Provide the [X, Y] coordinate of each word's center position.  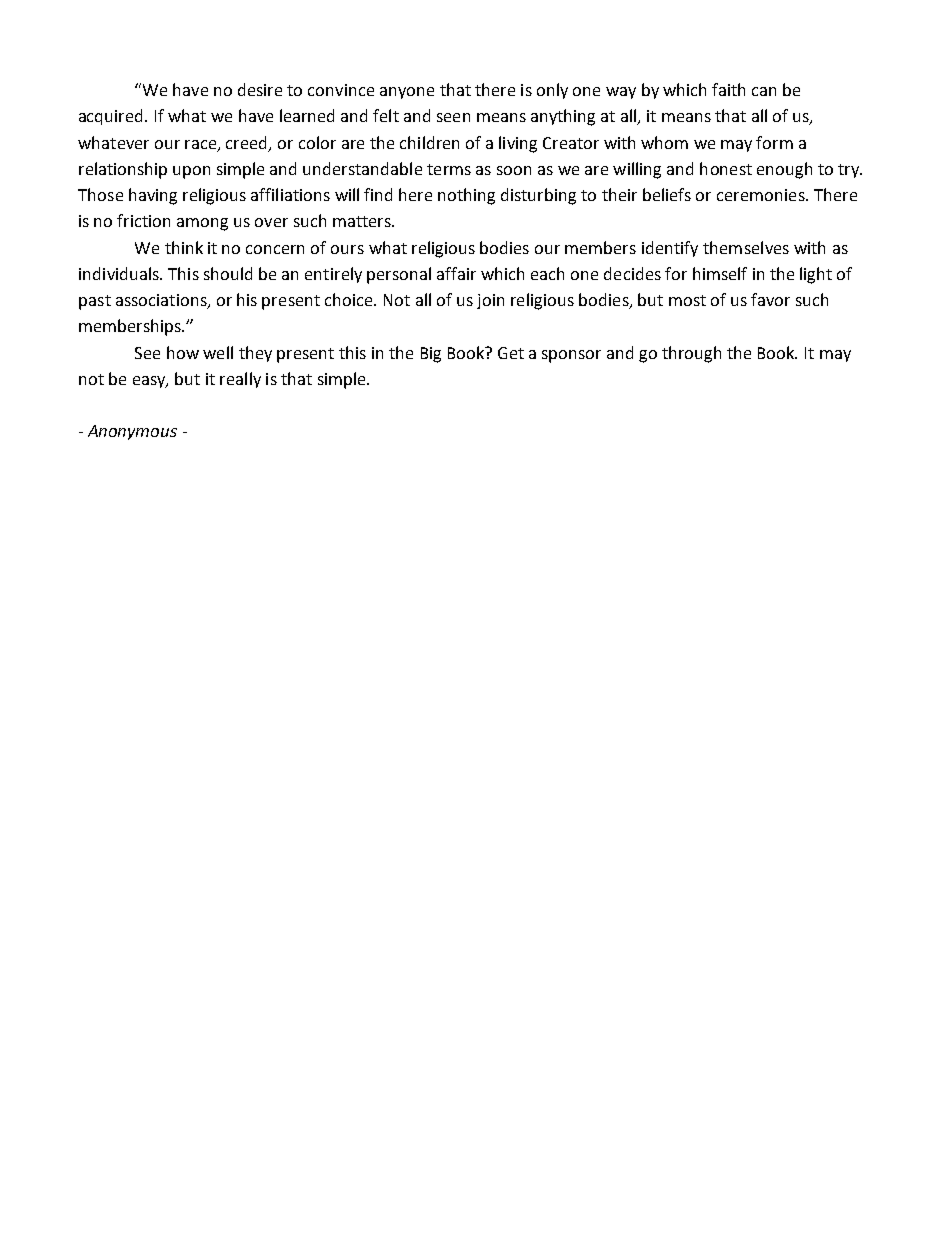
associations [162, 301]
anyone [407, 93]
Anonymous [132, 432]
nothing [466, 196]
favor [770, 299]
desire [260, 89]
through [691, 354]
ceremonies [762, 195]
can [764, 91]
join [490, 301]
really [240, 380]
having [153, 196]
